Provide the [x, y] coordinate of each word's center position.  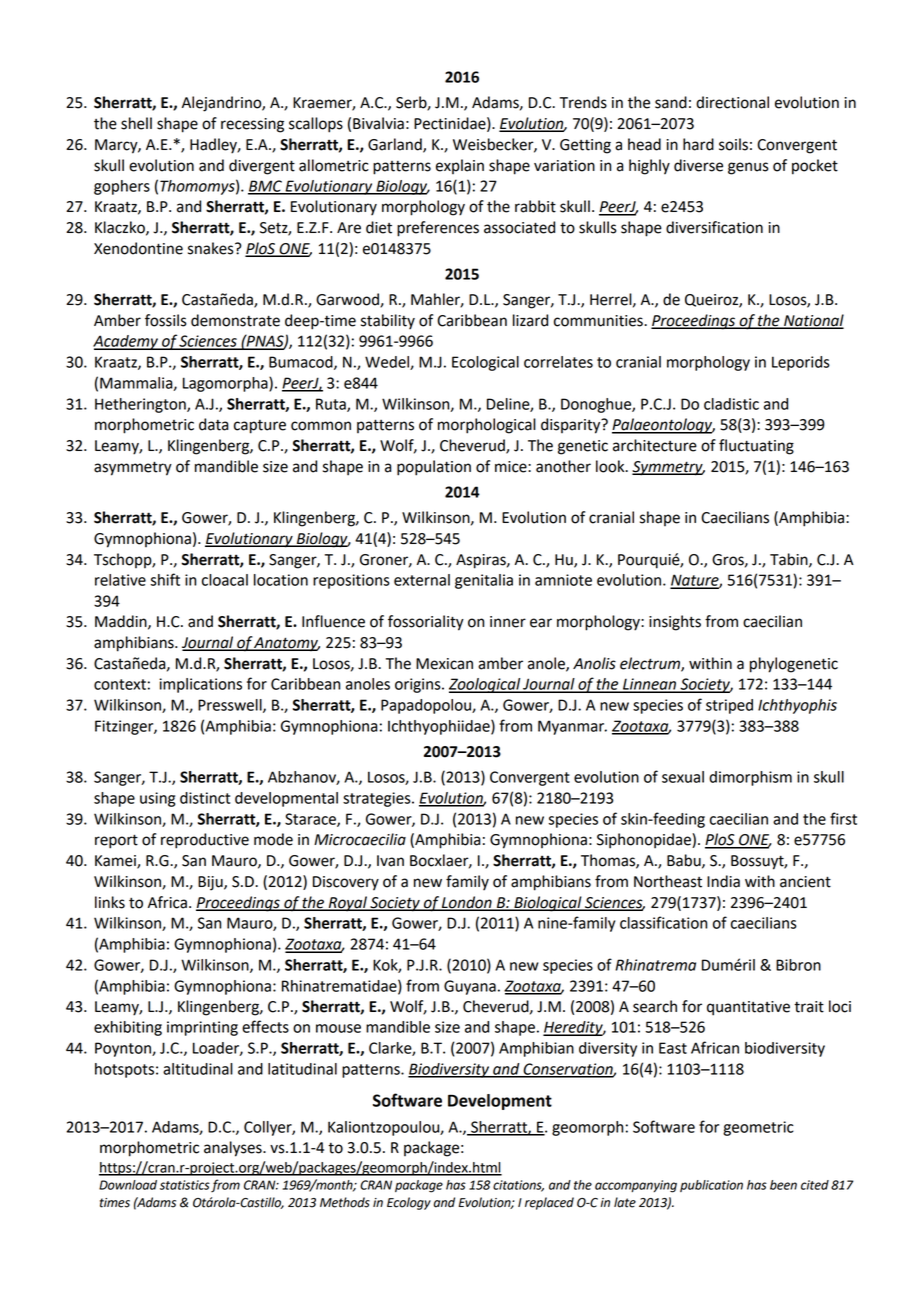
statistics [185, 1185]
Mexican [444, 664]
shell [136, 123]
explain [460, 166]
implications [200, 685]
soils [733, 144]
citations [518, 1186]
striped [729, 706]
